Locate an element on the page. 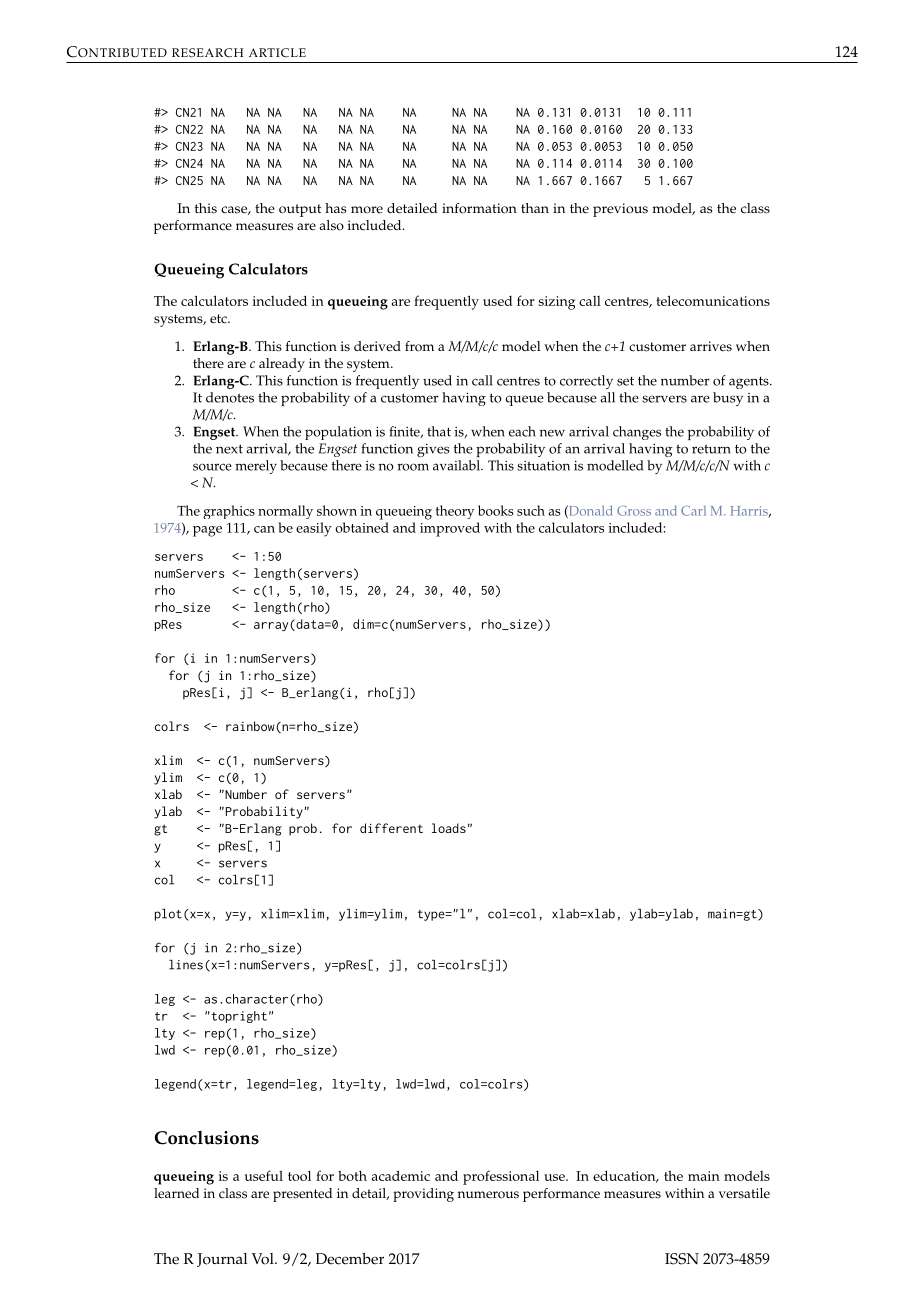 This document has height=1308, width=924. loads is located at coordinates (449, 828).
